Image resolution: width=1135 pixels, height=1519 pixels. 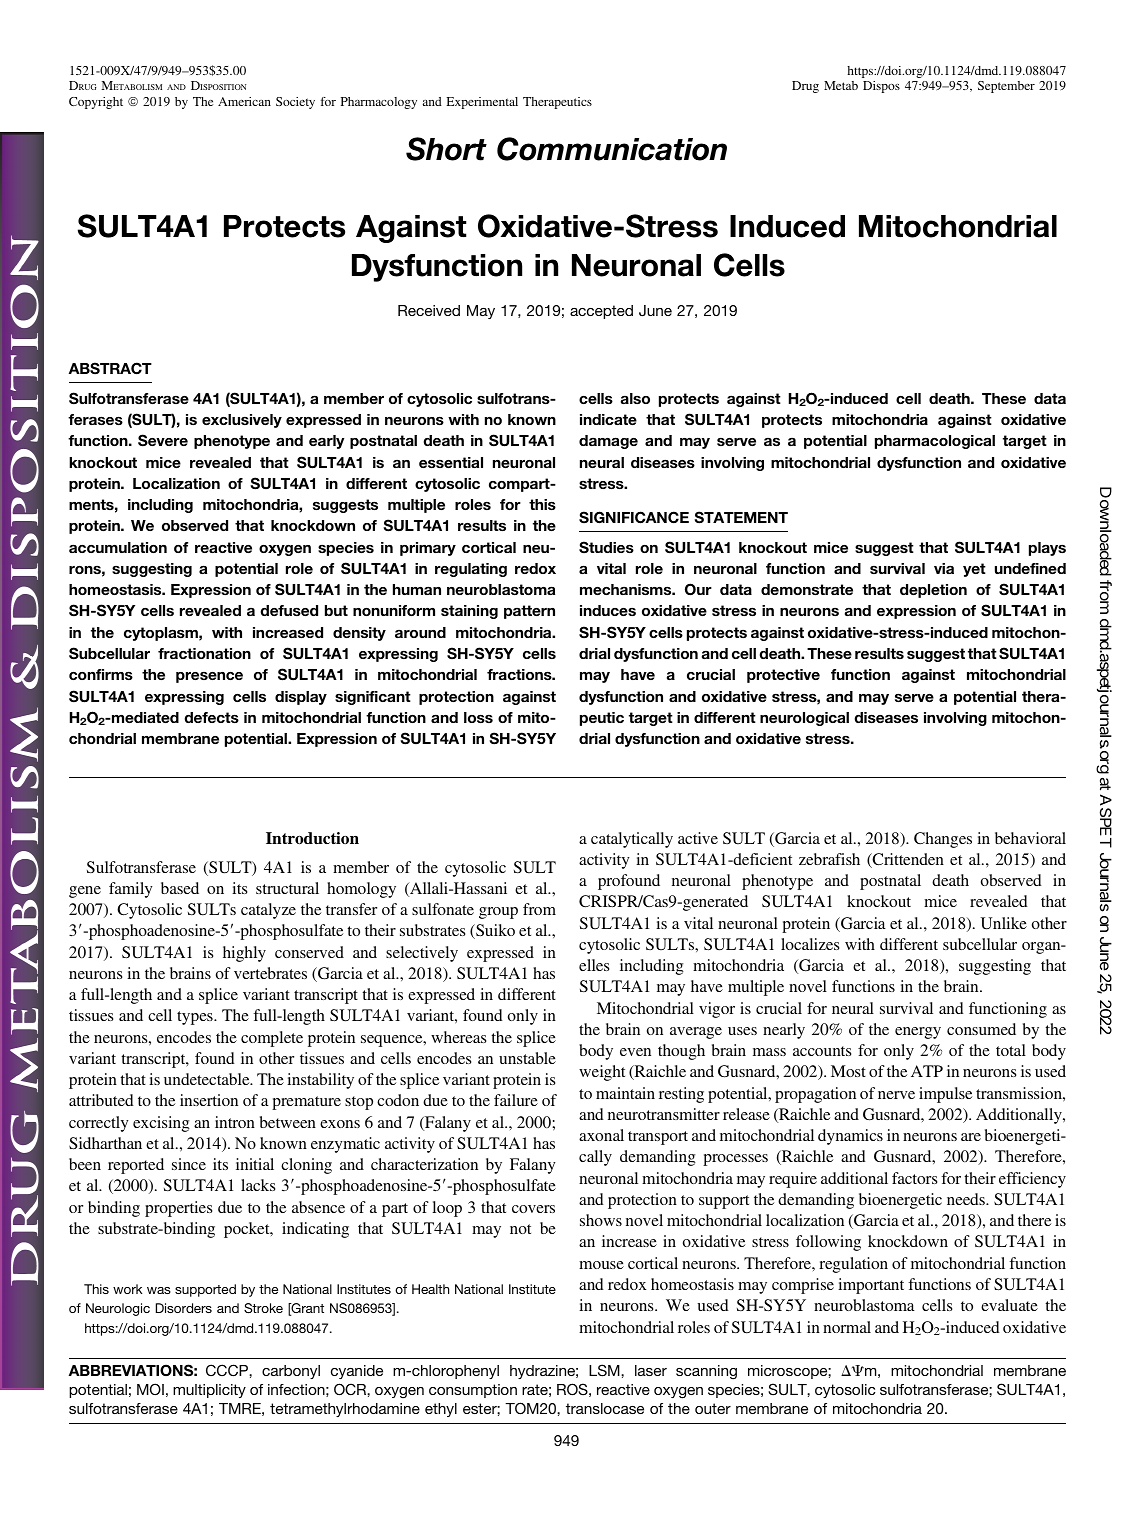 I want to click on loss, so click(x=478, y=717).
